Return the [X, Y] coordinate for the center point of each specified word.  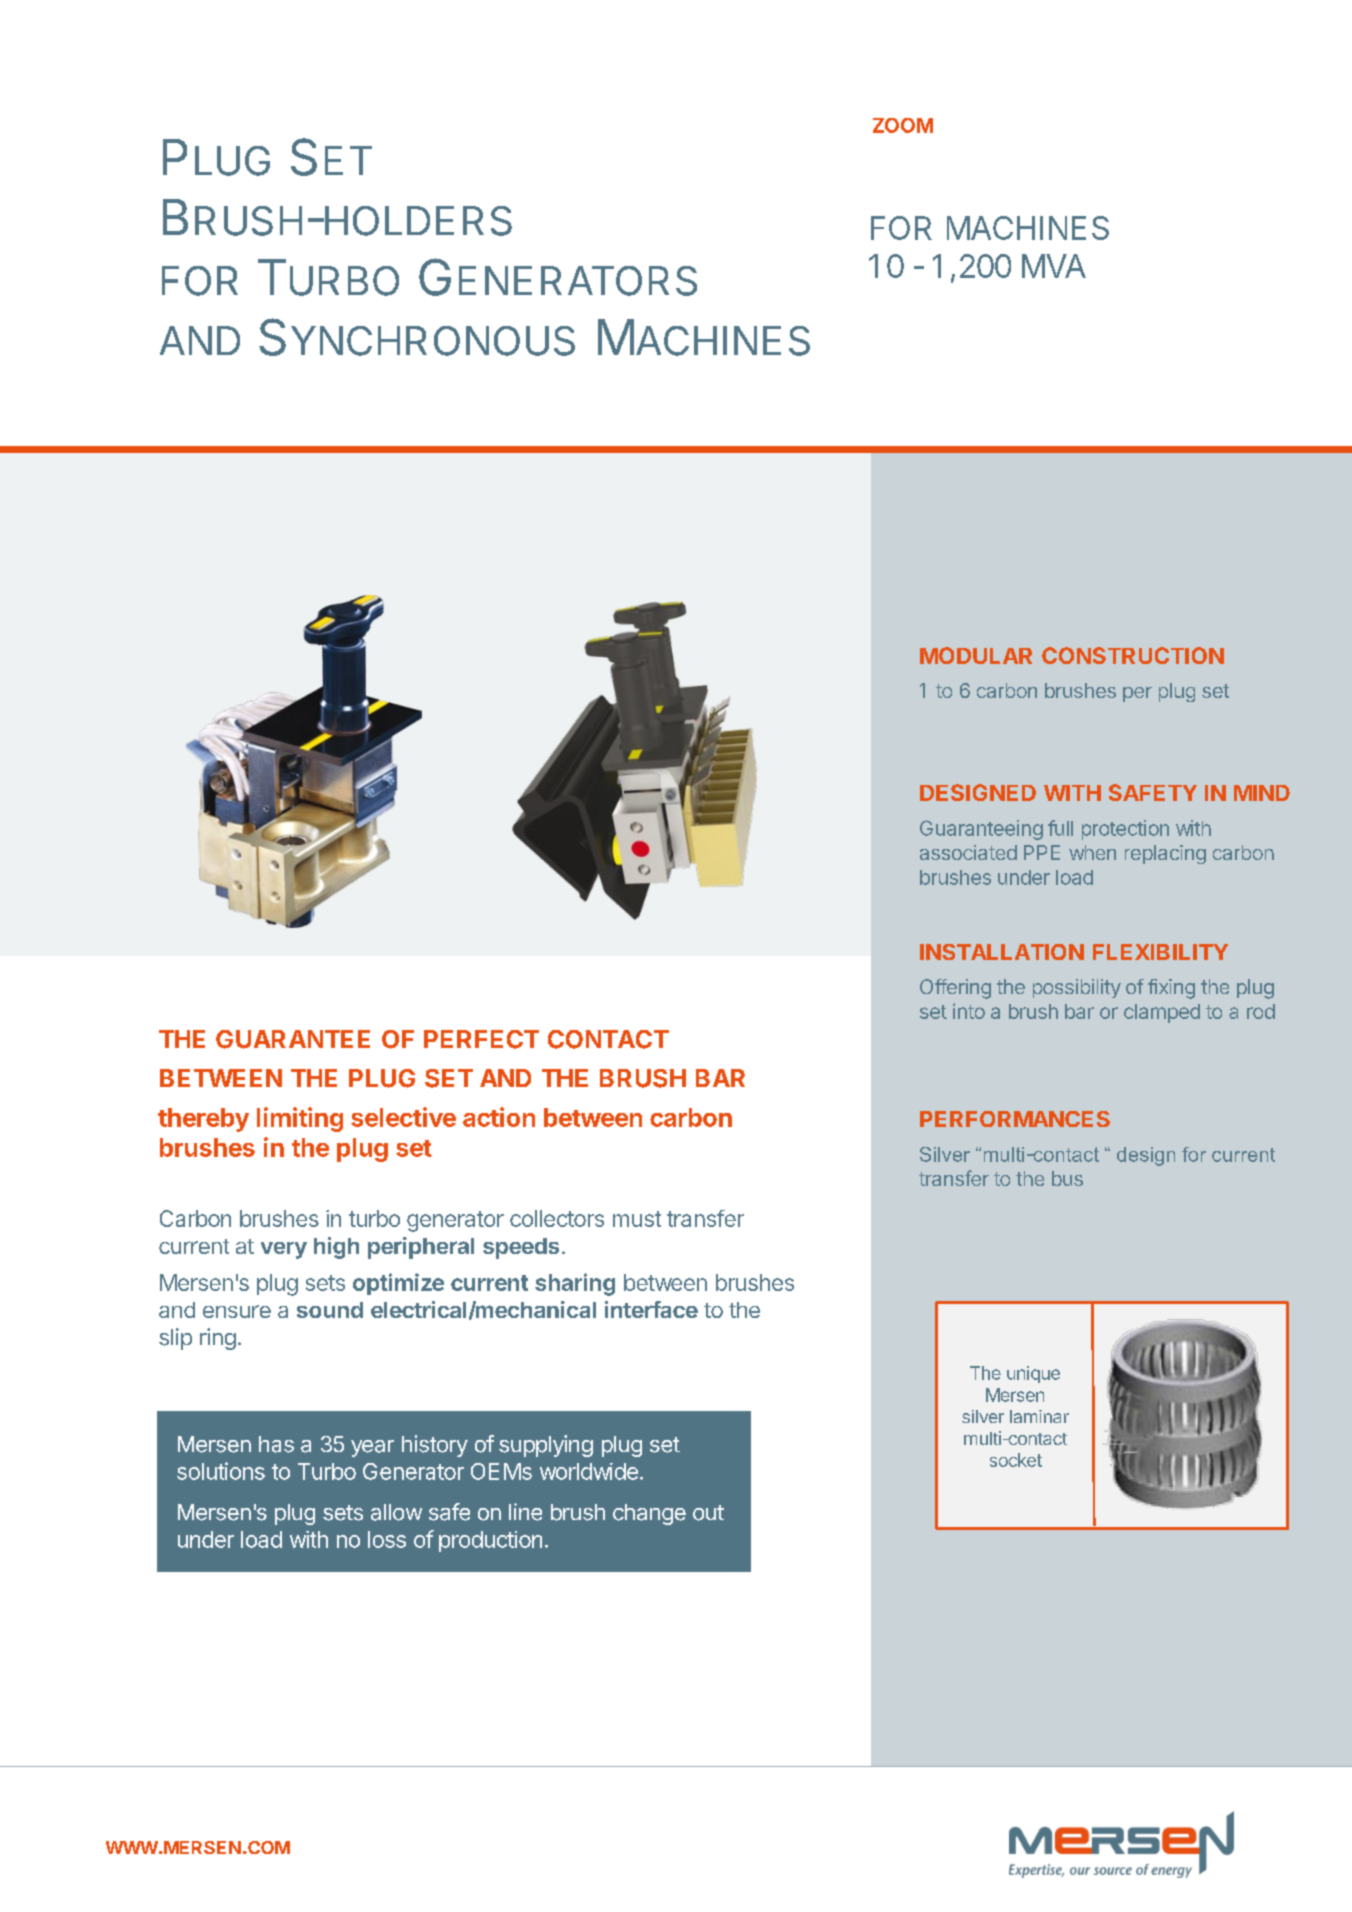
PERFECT [481, 1039]
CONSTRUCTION [1133, 655]
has [276, 1444]
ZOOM [903, 125]
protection [1125, 830]
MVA [1054, 266]
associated [968, 852]
